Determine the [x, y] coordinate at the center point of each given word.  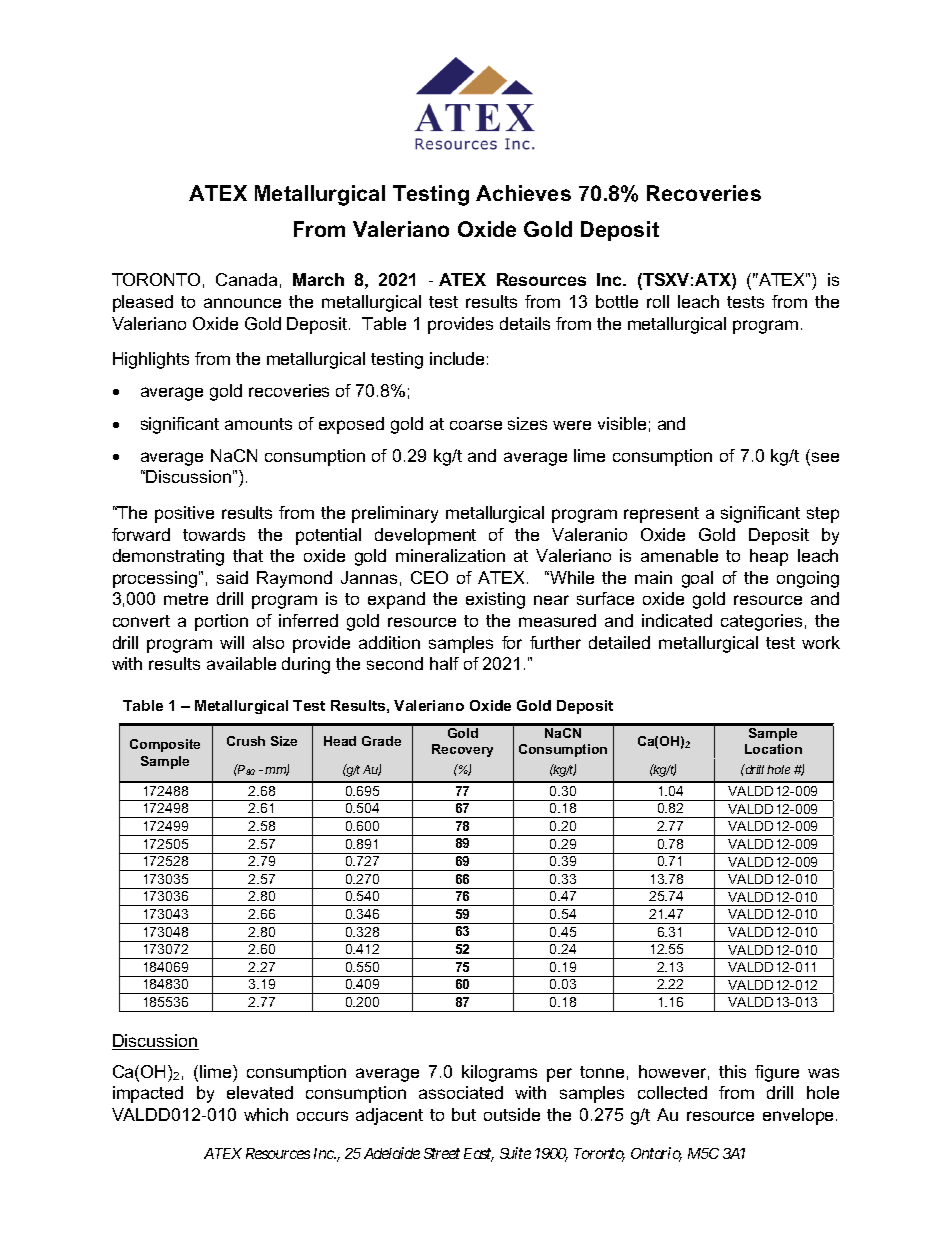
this [732, 1071]
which [266, 1114]
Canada [246, 279]
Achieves [523, 193]
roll [658, 301]
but [464, 1114]
